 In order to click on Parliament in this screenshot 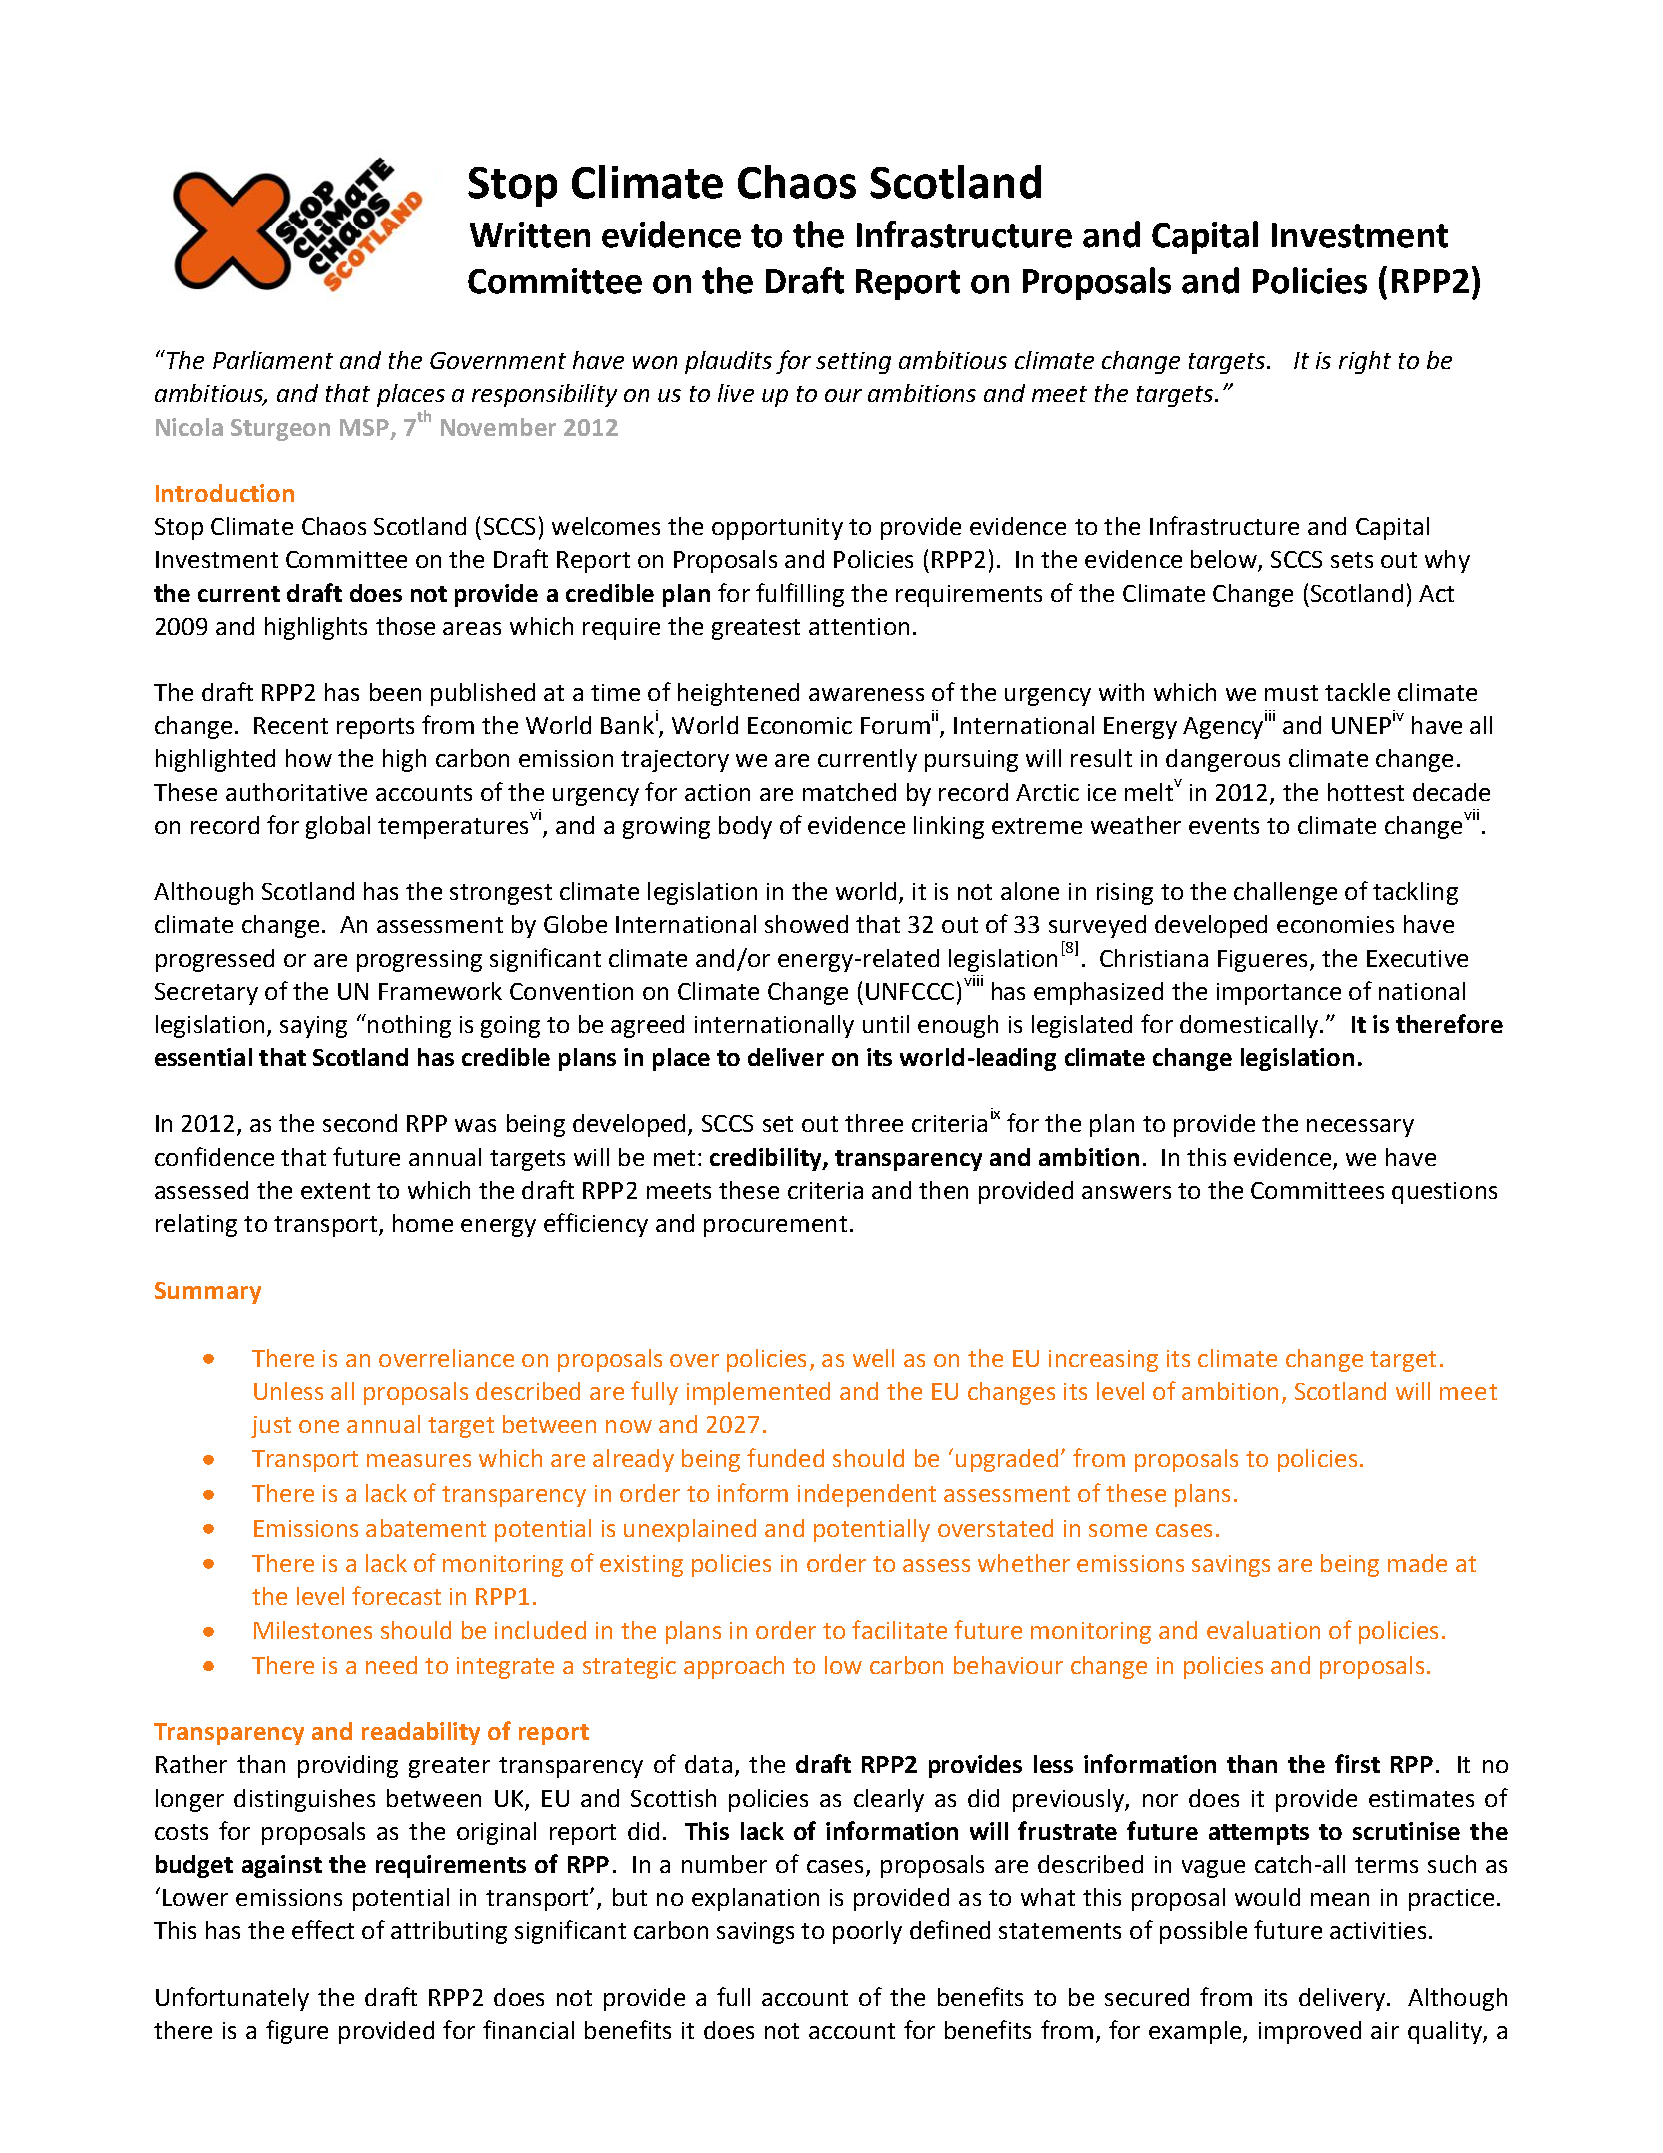, I will do `click(273, 360)`.
